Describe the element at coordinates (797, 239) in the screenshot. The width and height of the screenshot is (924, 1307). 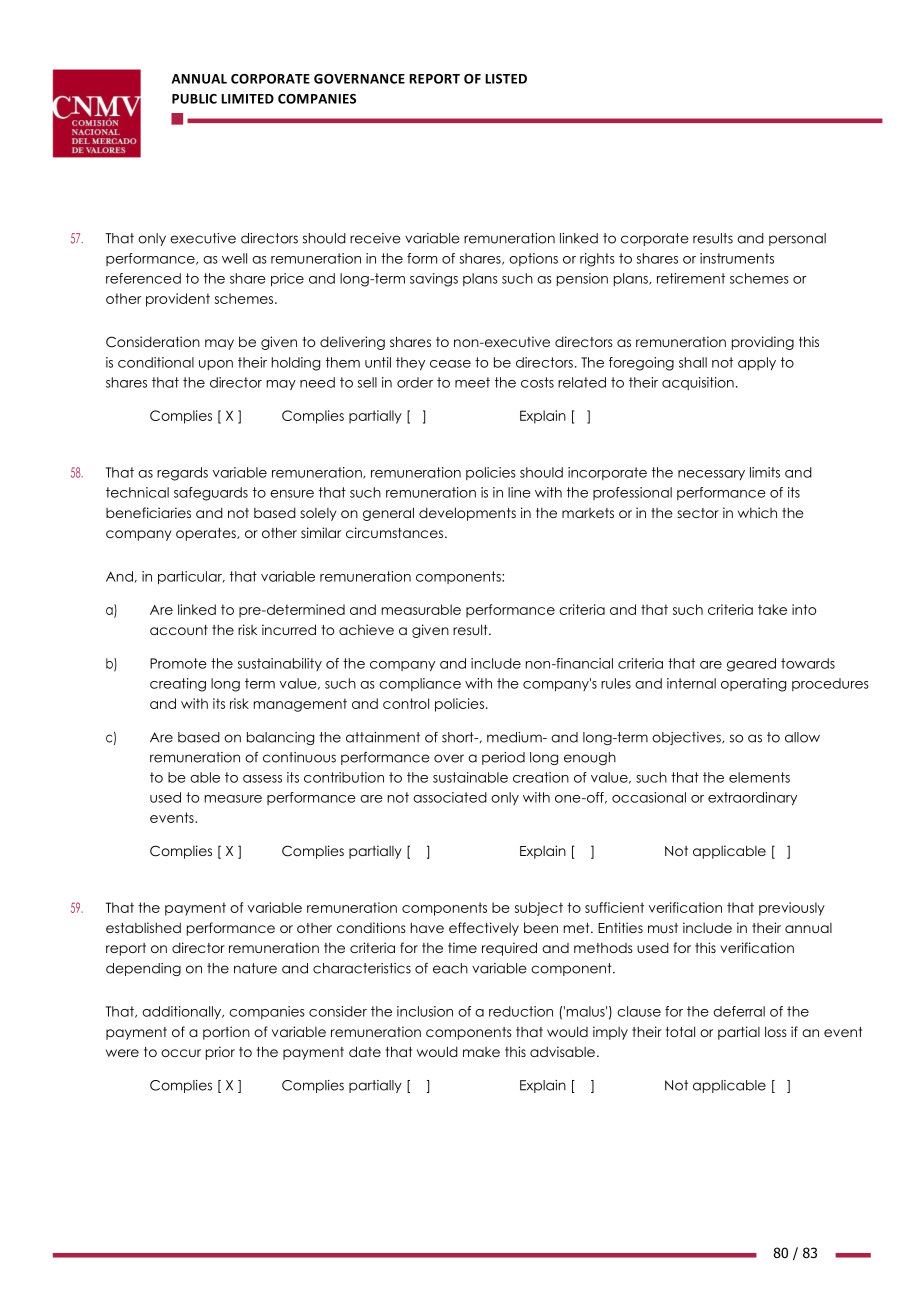
I see `personal` at that location.
